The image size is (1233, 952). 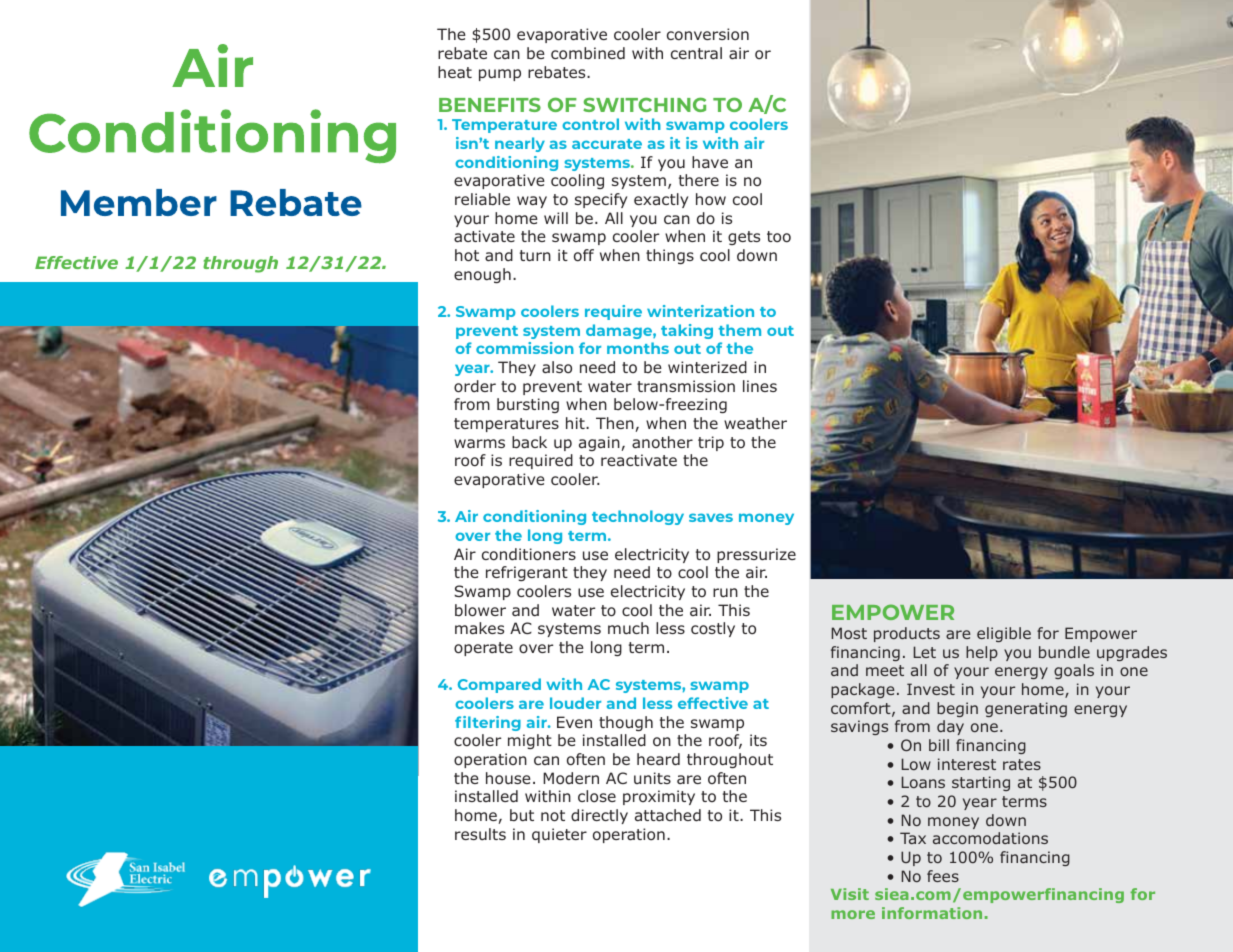 I want to click on gets, so click(x=744, y=238).
